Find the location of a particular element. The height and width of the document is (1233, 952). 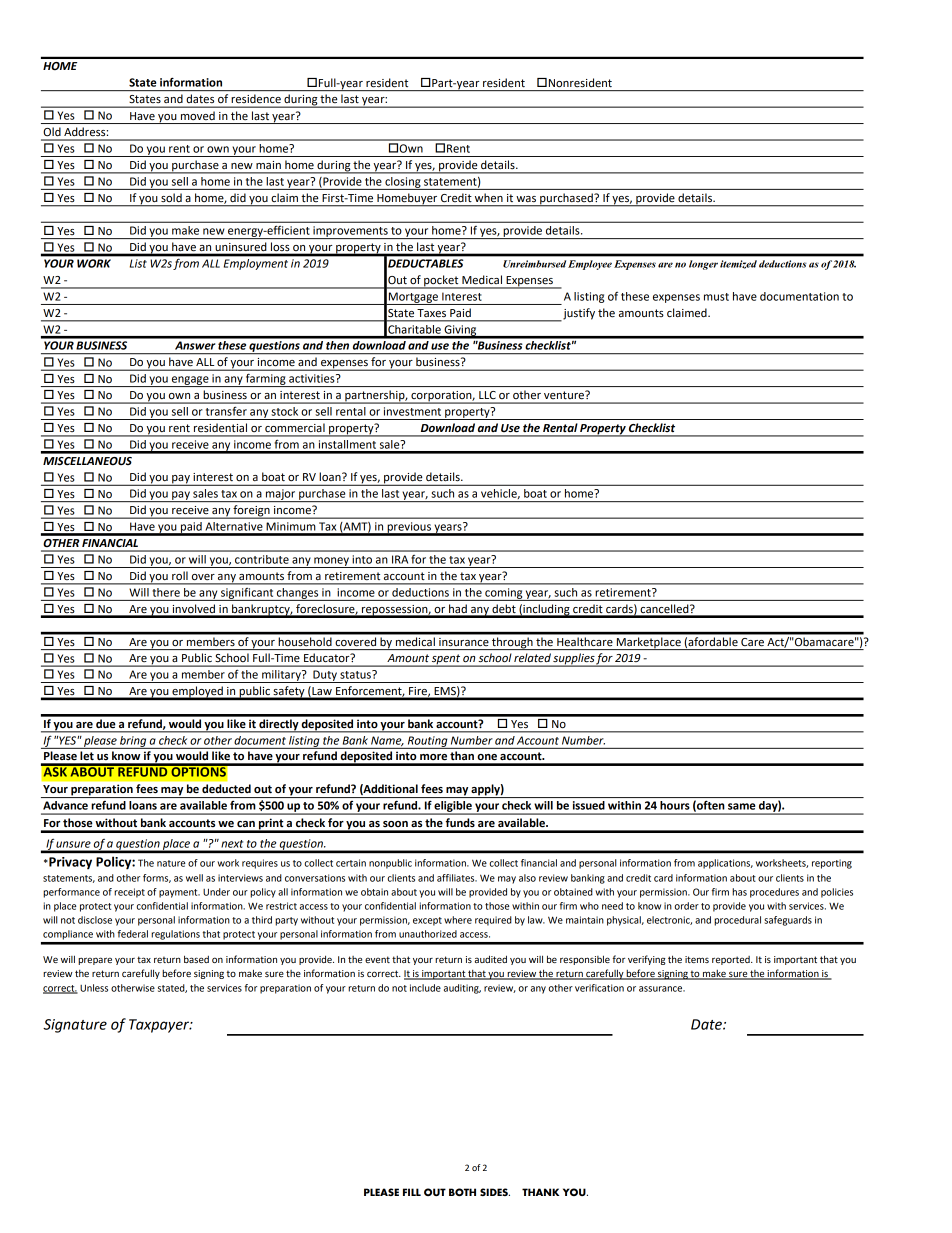

federal is located at coordinates (133, 934).
